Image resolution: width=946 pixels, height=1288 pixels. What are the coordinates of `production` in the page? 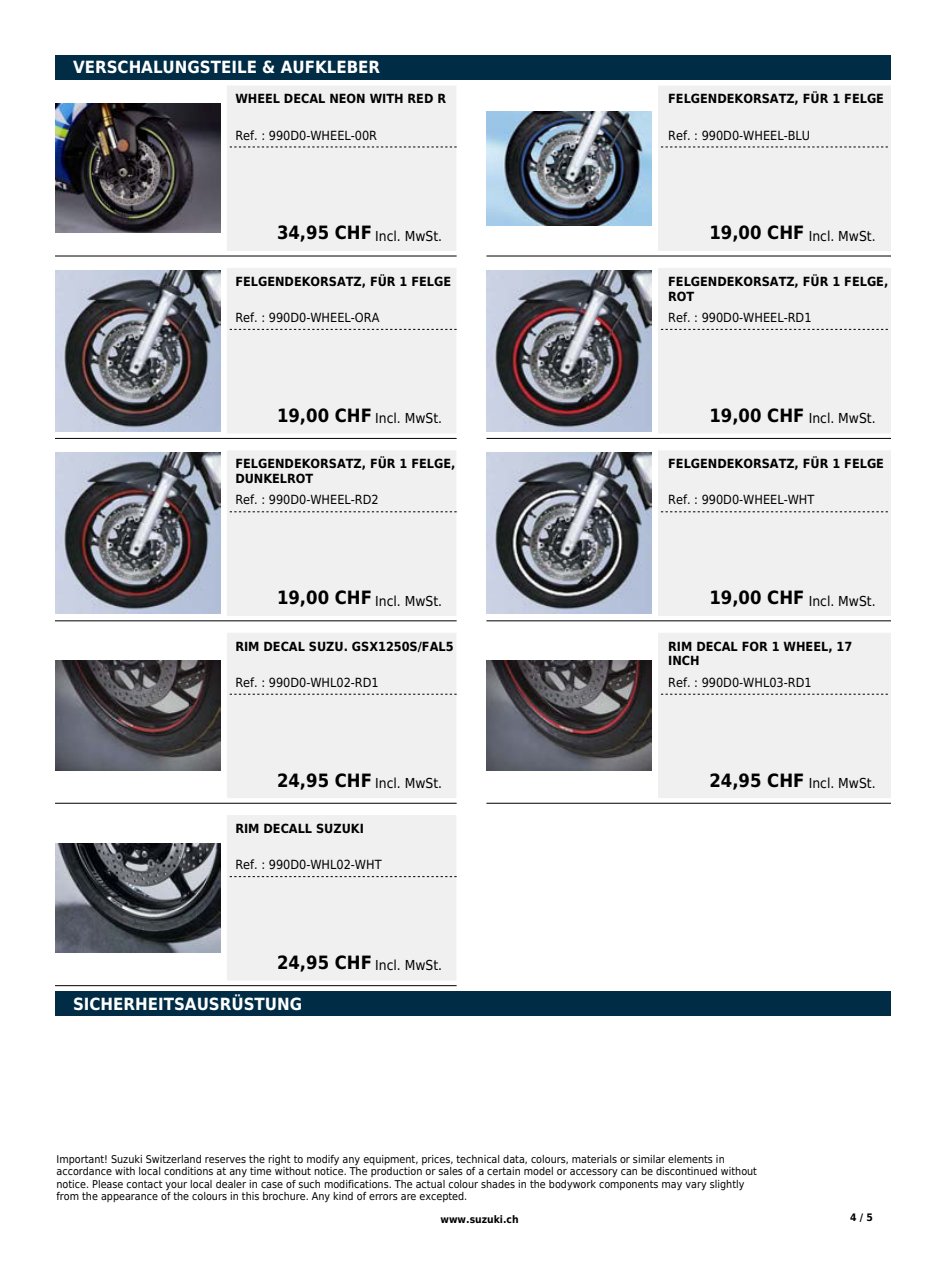 It's located at (396, 1172).
